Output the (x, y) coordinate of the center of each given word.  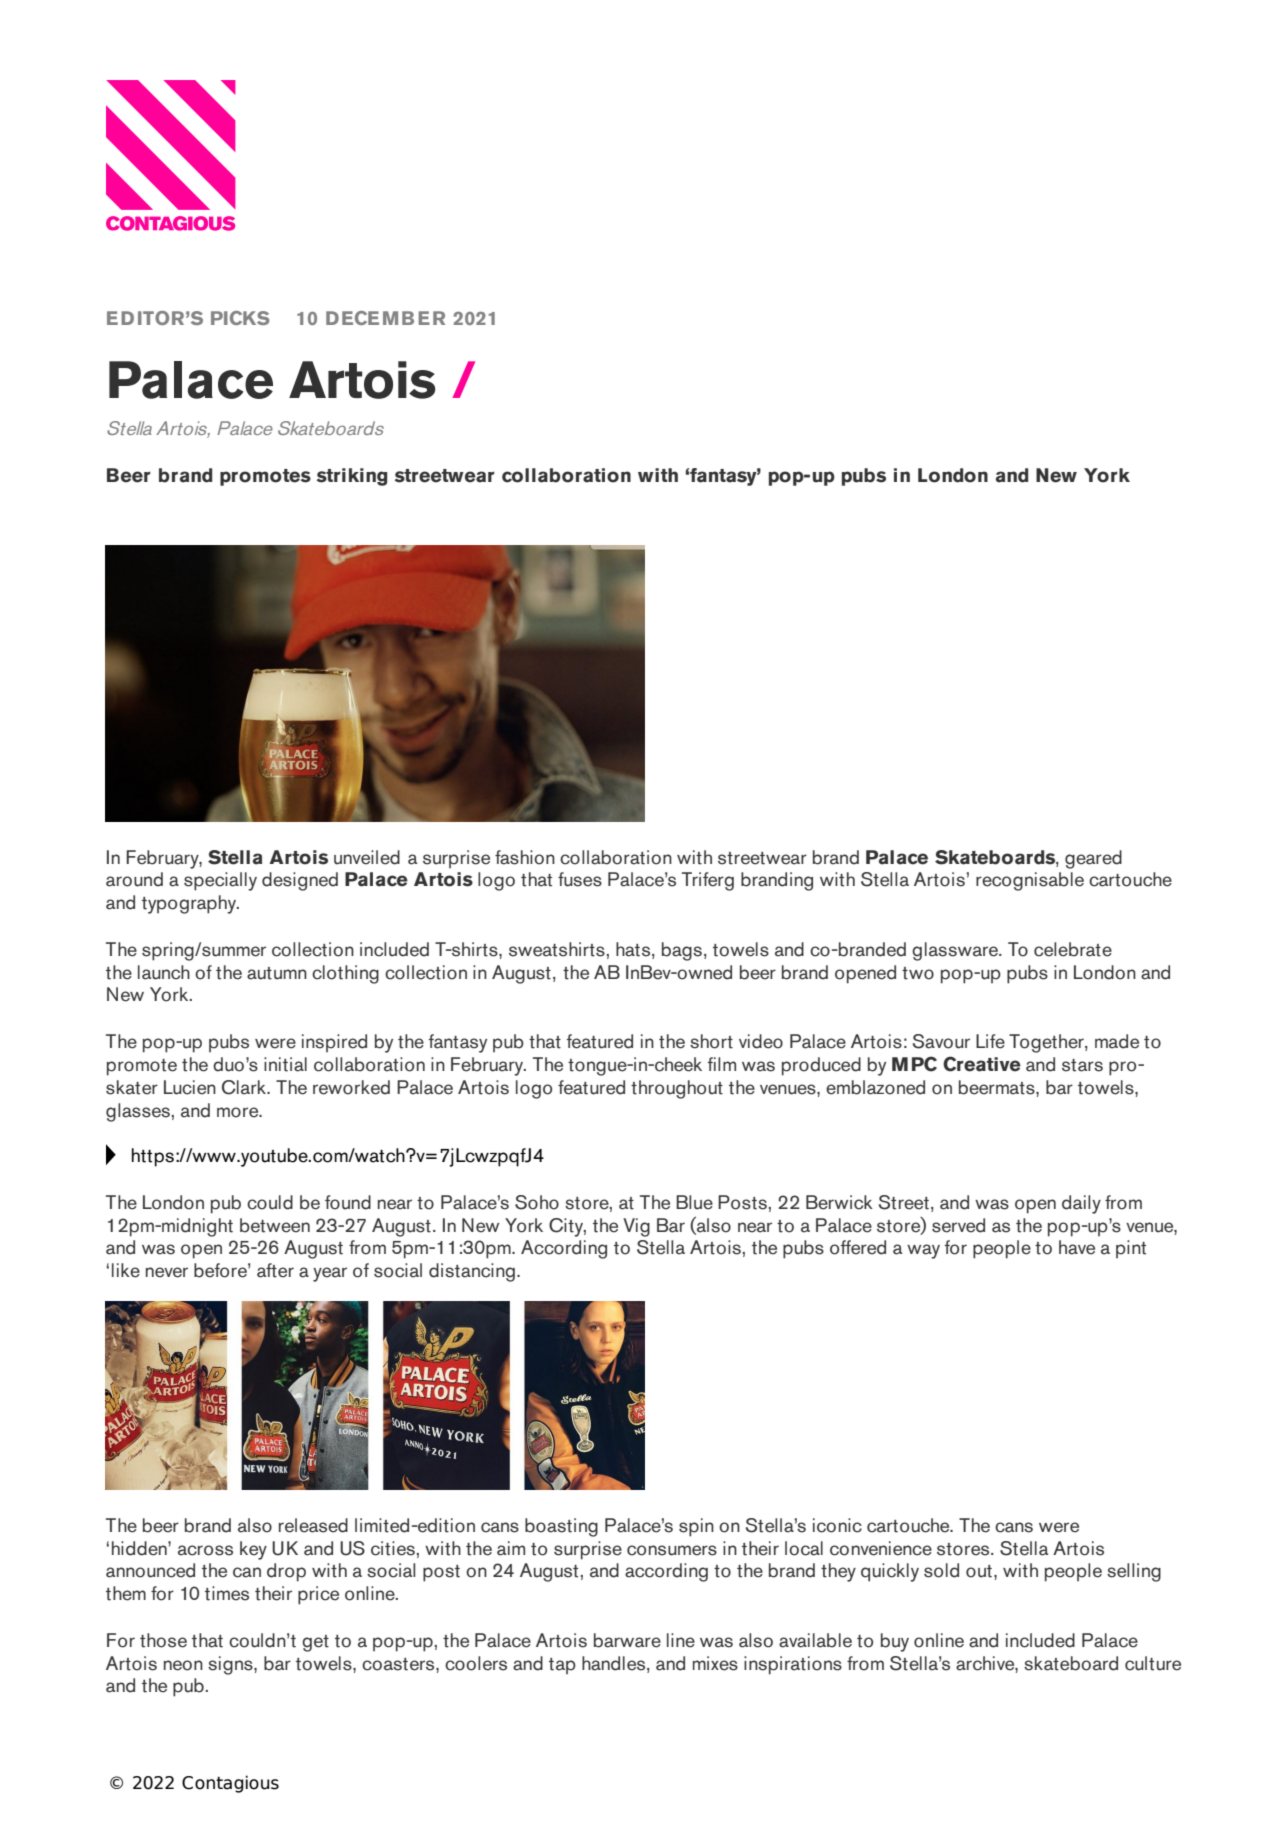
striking (352, 477)
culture (1153, 1663)
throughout (677, 1089)
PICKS (240, 318)
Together (1047, 1043)
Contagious (230, 1784)
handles (615, 1664)
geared (1093, 859)
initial (285, 1064)
